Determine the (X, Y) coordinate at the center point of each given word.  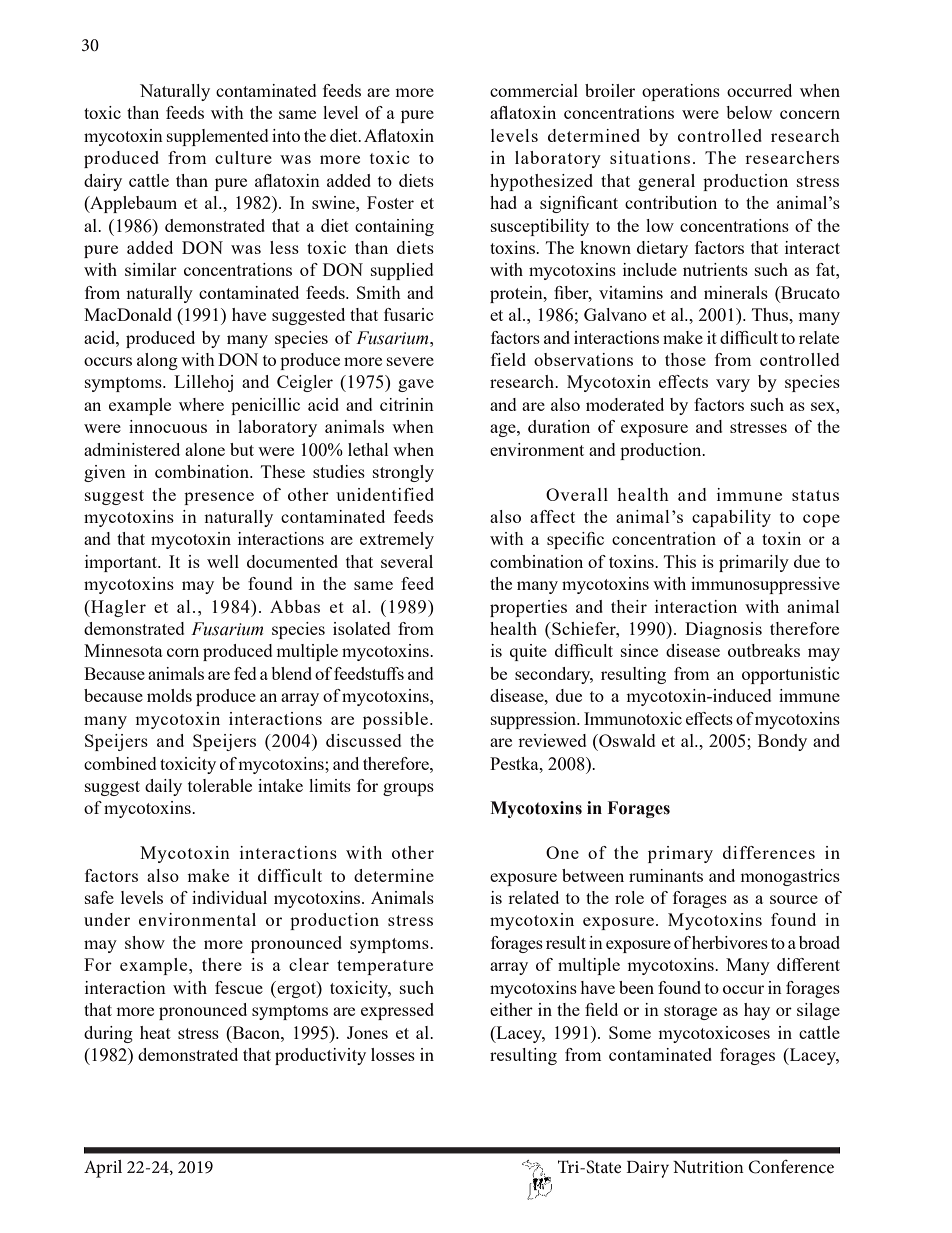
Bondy (782, 742)
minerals (736, 292)
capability (731, 518)
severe (410, 361)
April (103, 1169)
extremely (397, 540)
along (157, 361)
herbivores (730, 942)
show (145, 942)
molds (169, 695)
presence (219, 498)
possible (395, 720)
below (749, 112)
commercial (534, 90)
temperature (385, 967)
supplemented (217, 137)
